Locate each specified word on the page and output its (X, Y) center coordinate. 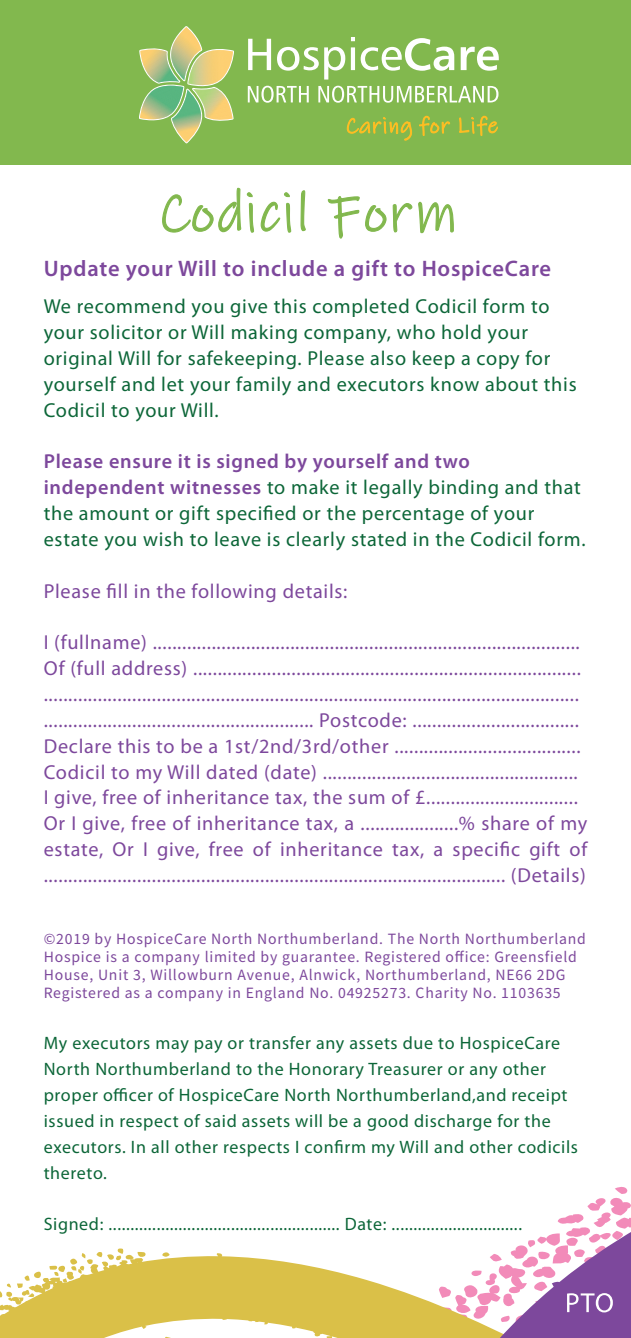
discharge (453, 1122)
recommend (131, 305)
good (387, 1122)
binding (463, 488)
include (289, 268)
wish (163, 538)
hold (461, 331)
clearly (315, 540)
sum (366, 799)
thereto (74, 1172)
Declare (78, 746)
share (505, 822)
